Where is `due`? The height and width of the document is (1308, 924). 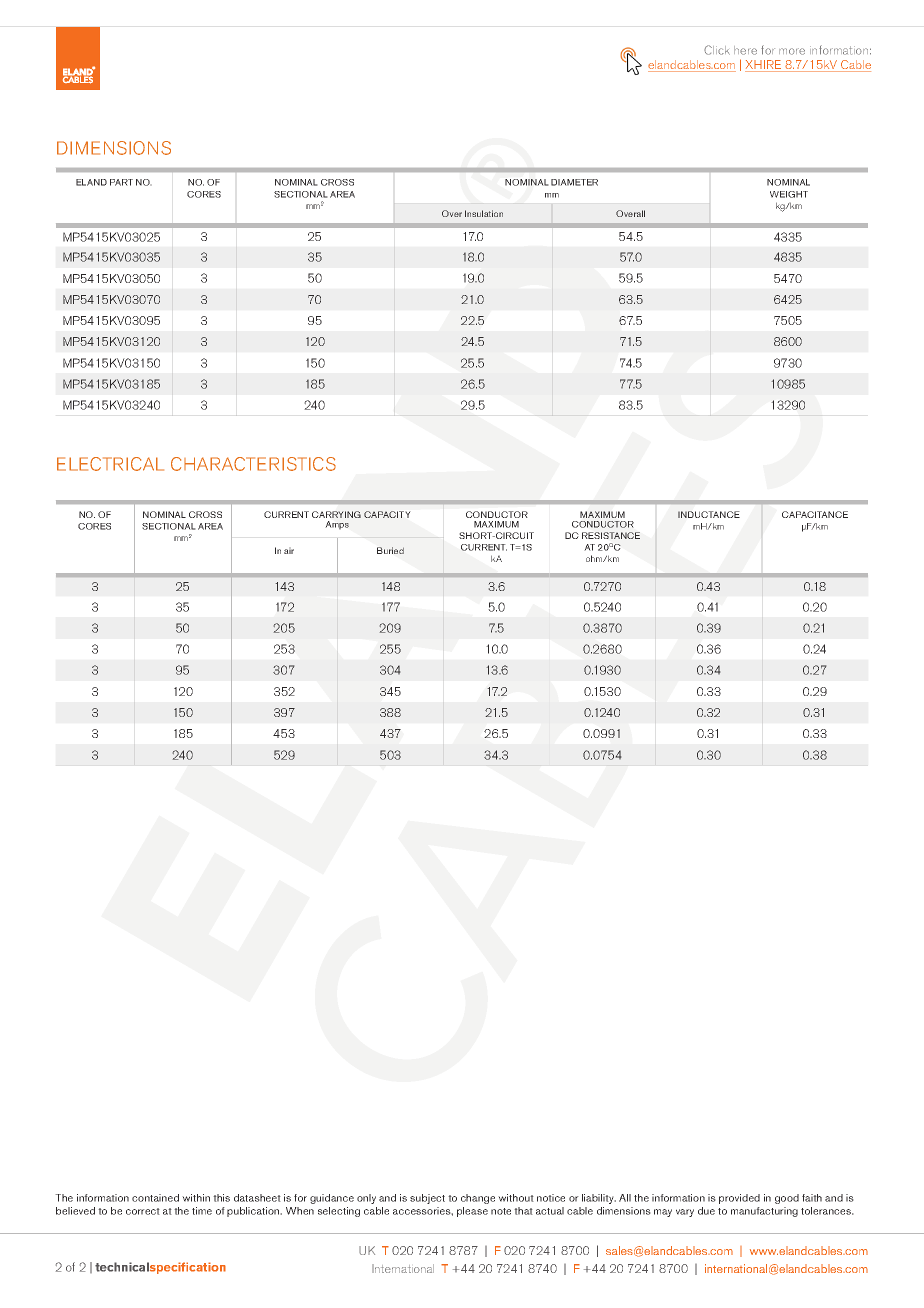
due is located at coordinates (706, 1211).
